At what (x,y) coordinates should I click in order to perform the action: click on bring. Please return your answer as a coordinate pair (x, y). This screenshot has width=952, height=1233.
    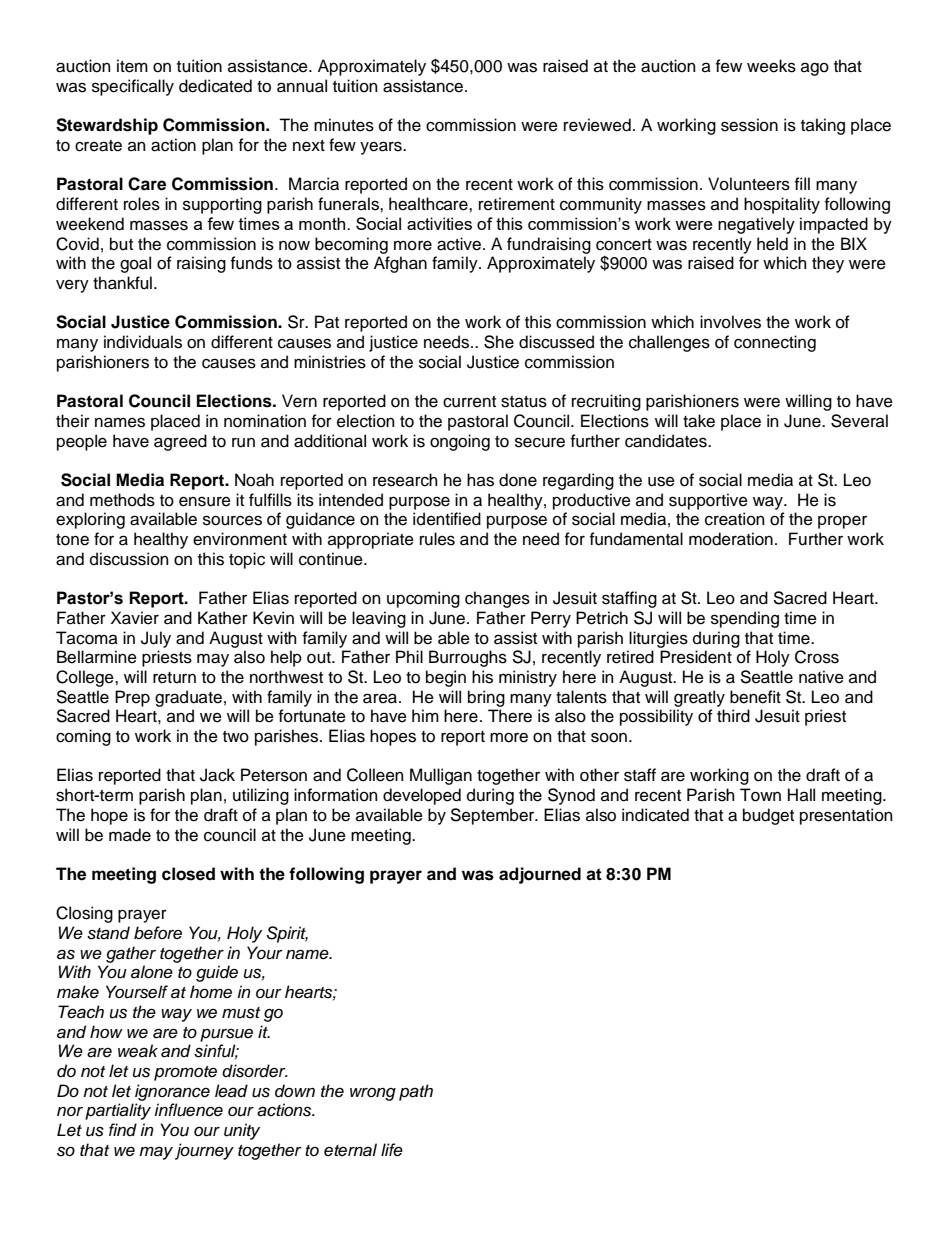
    Looking at the image, I should click on (486, 698).
